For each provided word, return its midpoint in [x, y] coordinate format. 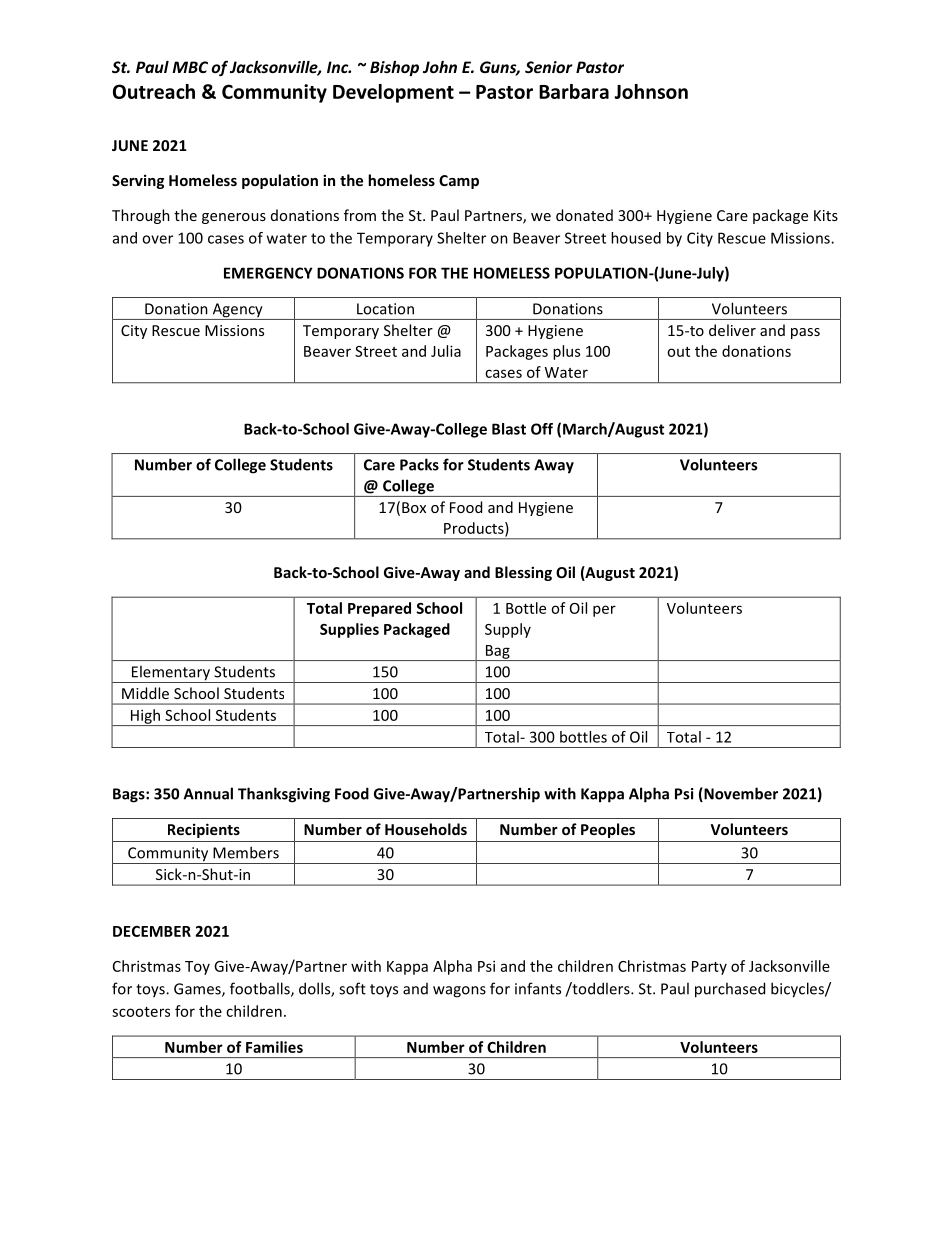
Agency [237, 311]
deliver [732, 330]
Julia [446, 351]
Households [426, 829]
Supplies [349, 630]
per [604, 611]
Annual [208, 793]
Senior [549, 67]
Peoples [608, 830]
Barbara [574, 91]
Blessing [523, 573]
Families [274, 1047]
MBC [190, 67]
